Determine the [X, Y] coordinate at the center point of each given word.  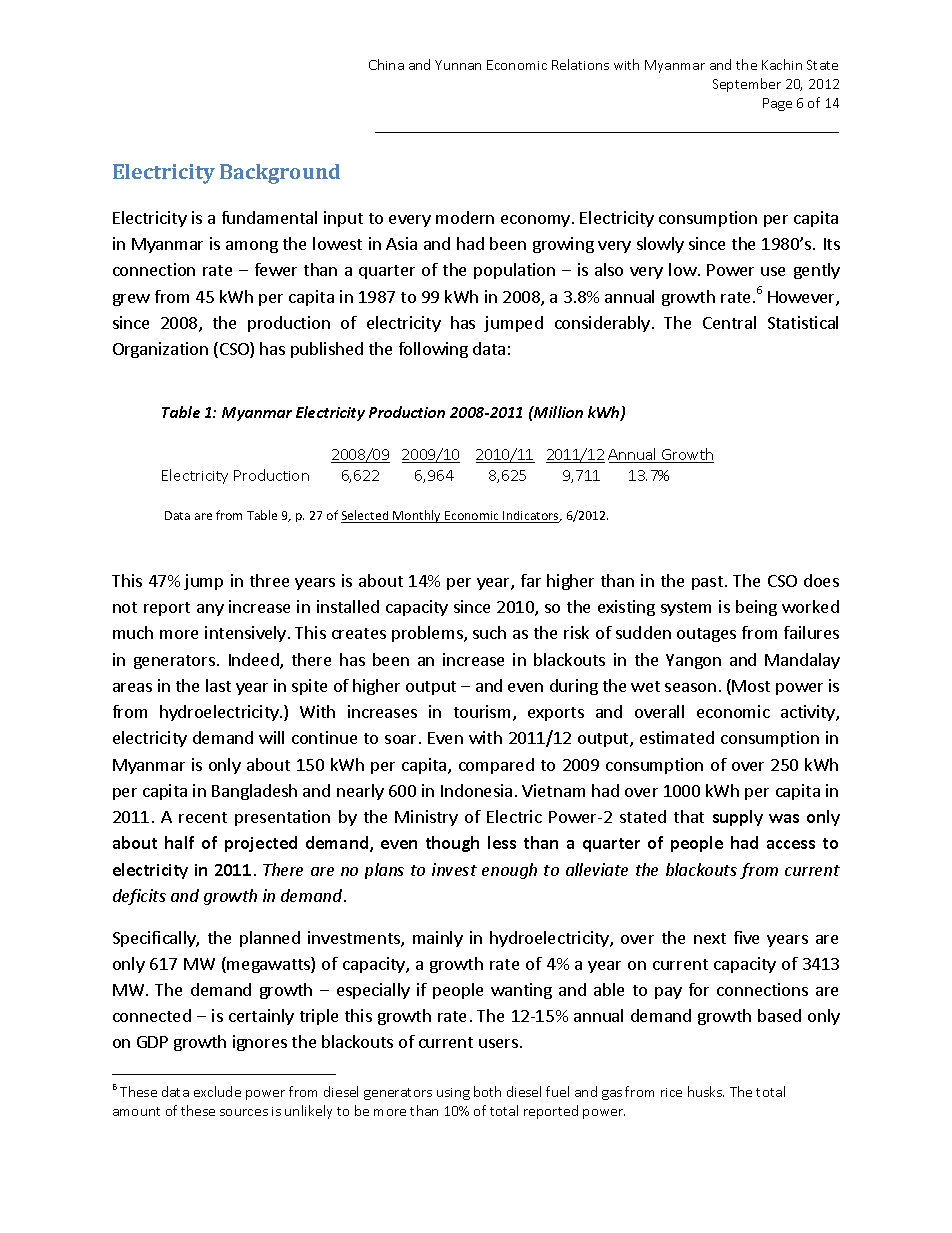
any [210, 610]
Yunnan [458, 65]
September [747, 85]
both [487, 1091]
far [531, 580]
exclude [217, 1091]
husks [706, 1091]
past [707, 583]
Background [280, 174]
